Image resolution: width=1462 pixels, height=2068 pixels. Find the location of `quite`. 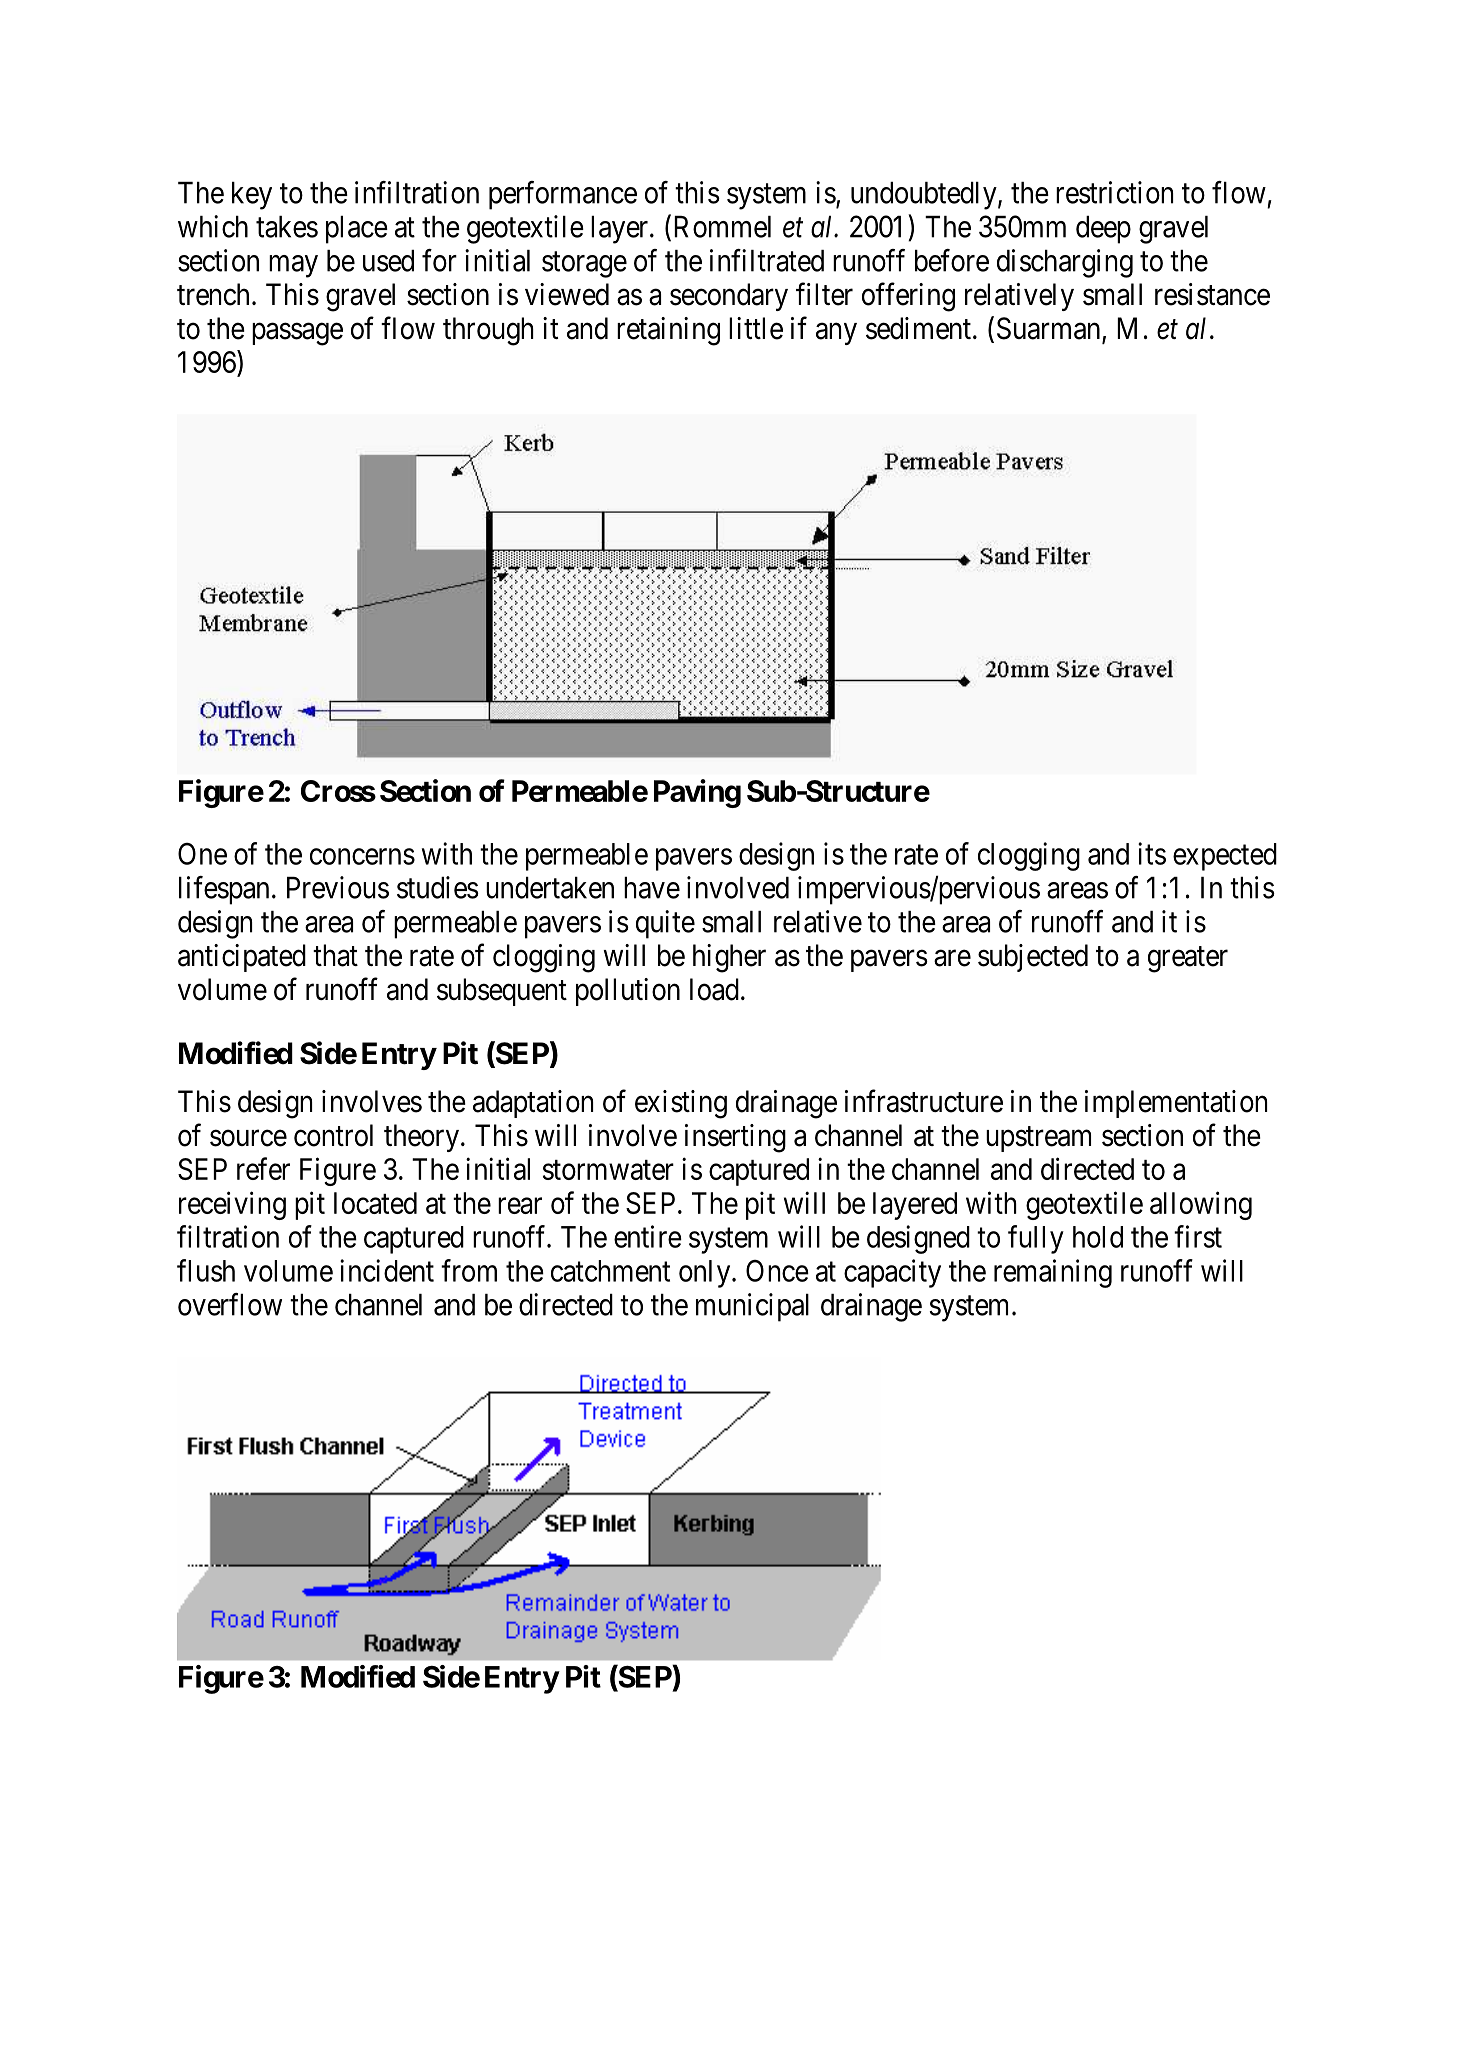

quite is located at coordinates (665, 924).
